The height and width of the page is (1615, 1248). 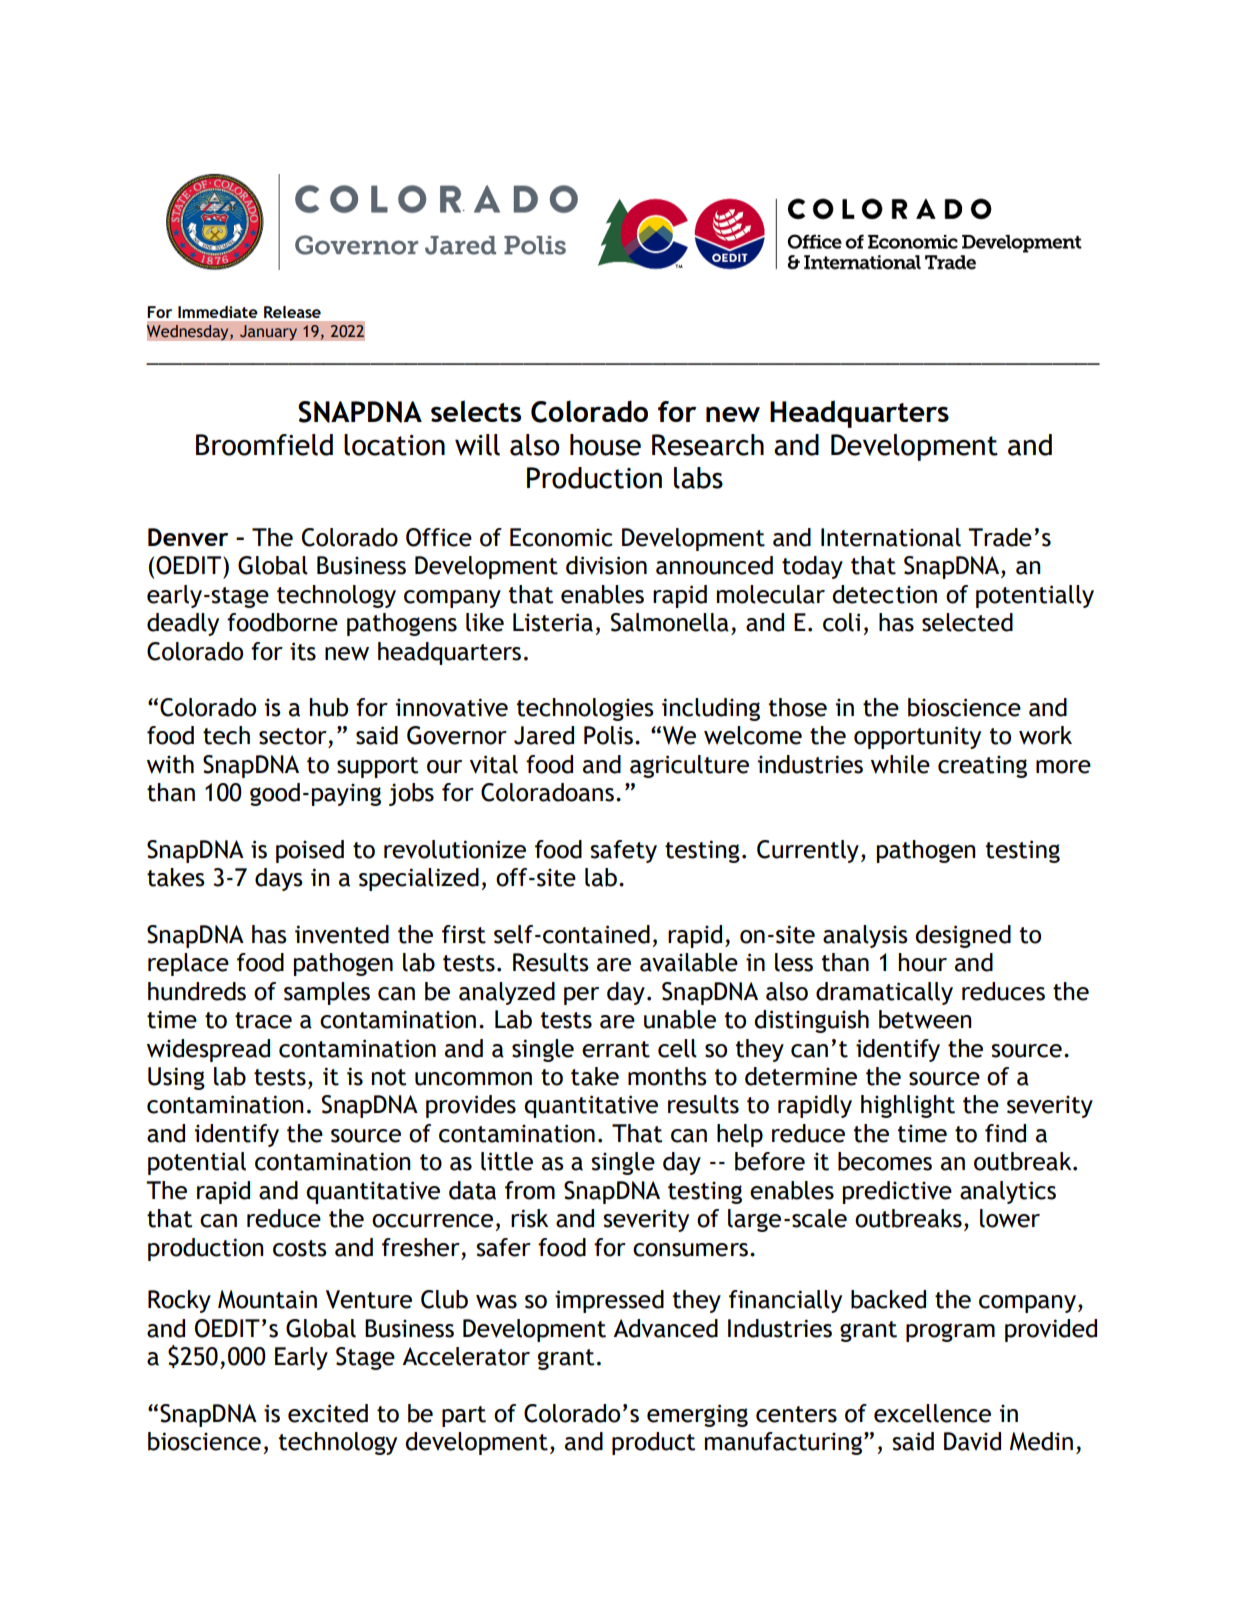 What do you see at coordinates (623, 851) in the page?
I see `safety` at bounding box center [623, 851].
